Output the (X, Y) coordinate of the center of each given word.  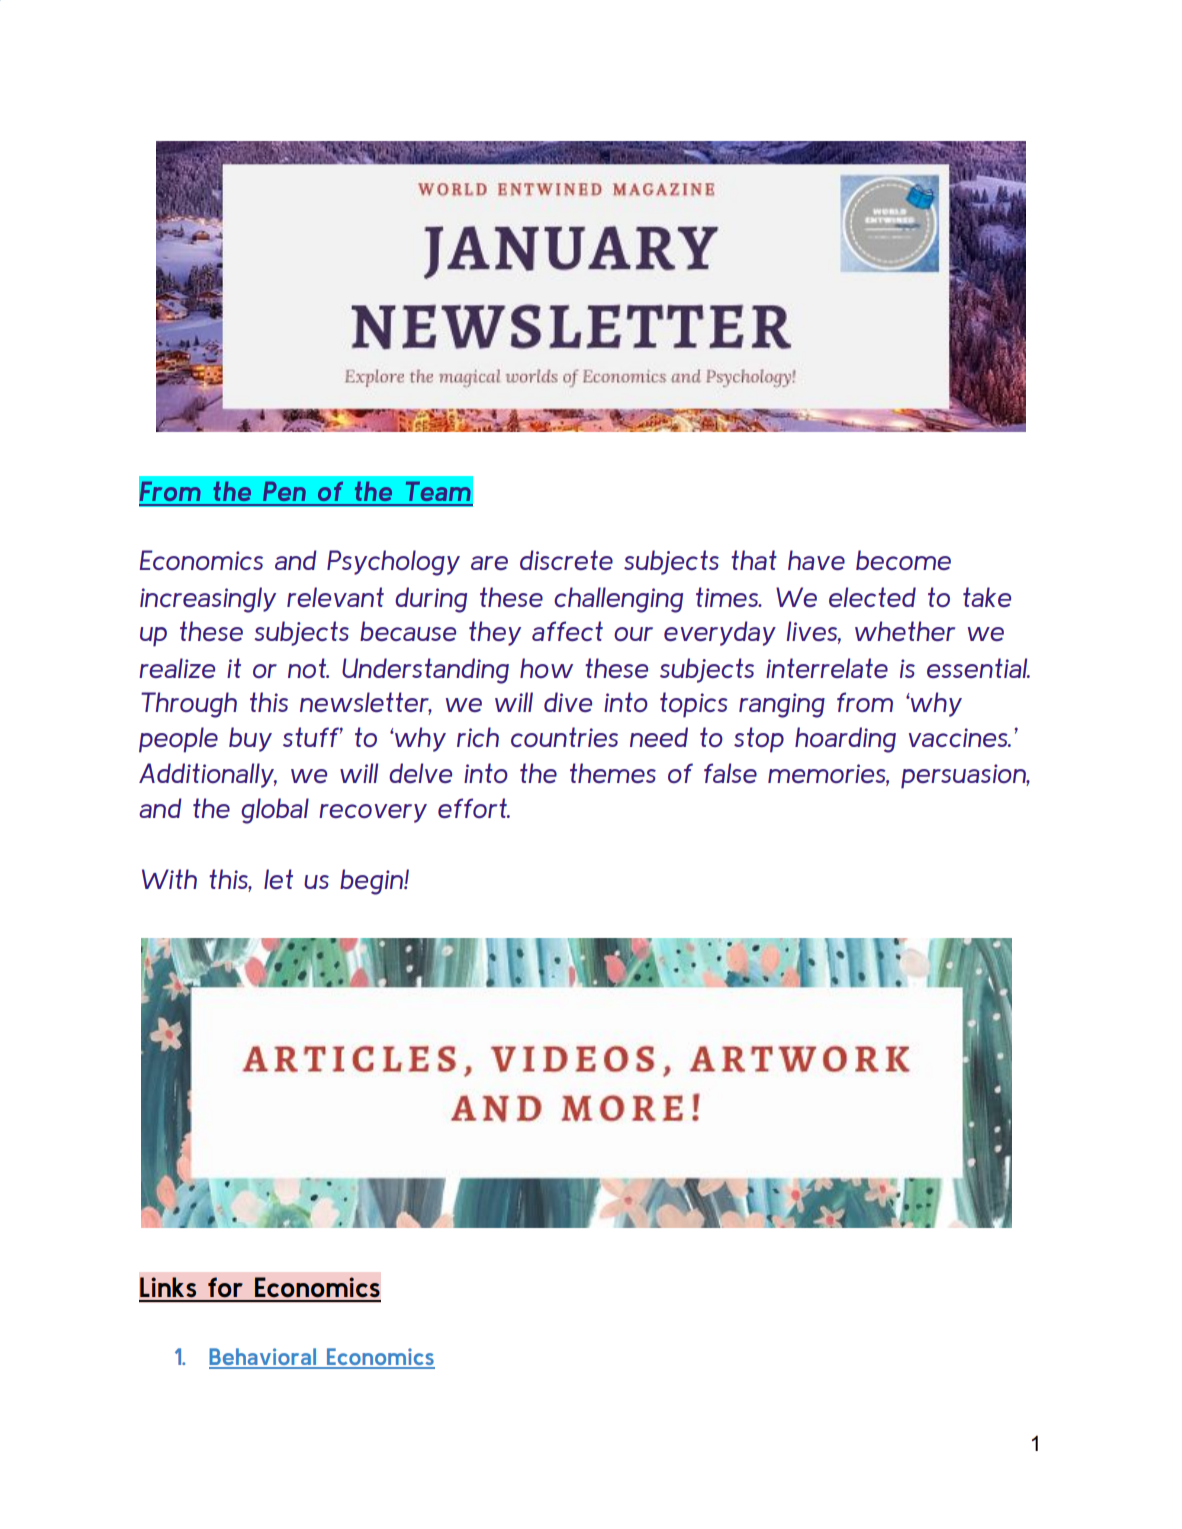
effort (473, 808)
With (169, 879)
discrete (566, 560)
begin (372, 882)
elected (872, 597)
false (730, 773)
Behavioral (263, 1358)
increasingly (208, 600)
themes (613, 773)
